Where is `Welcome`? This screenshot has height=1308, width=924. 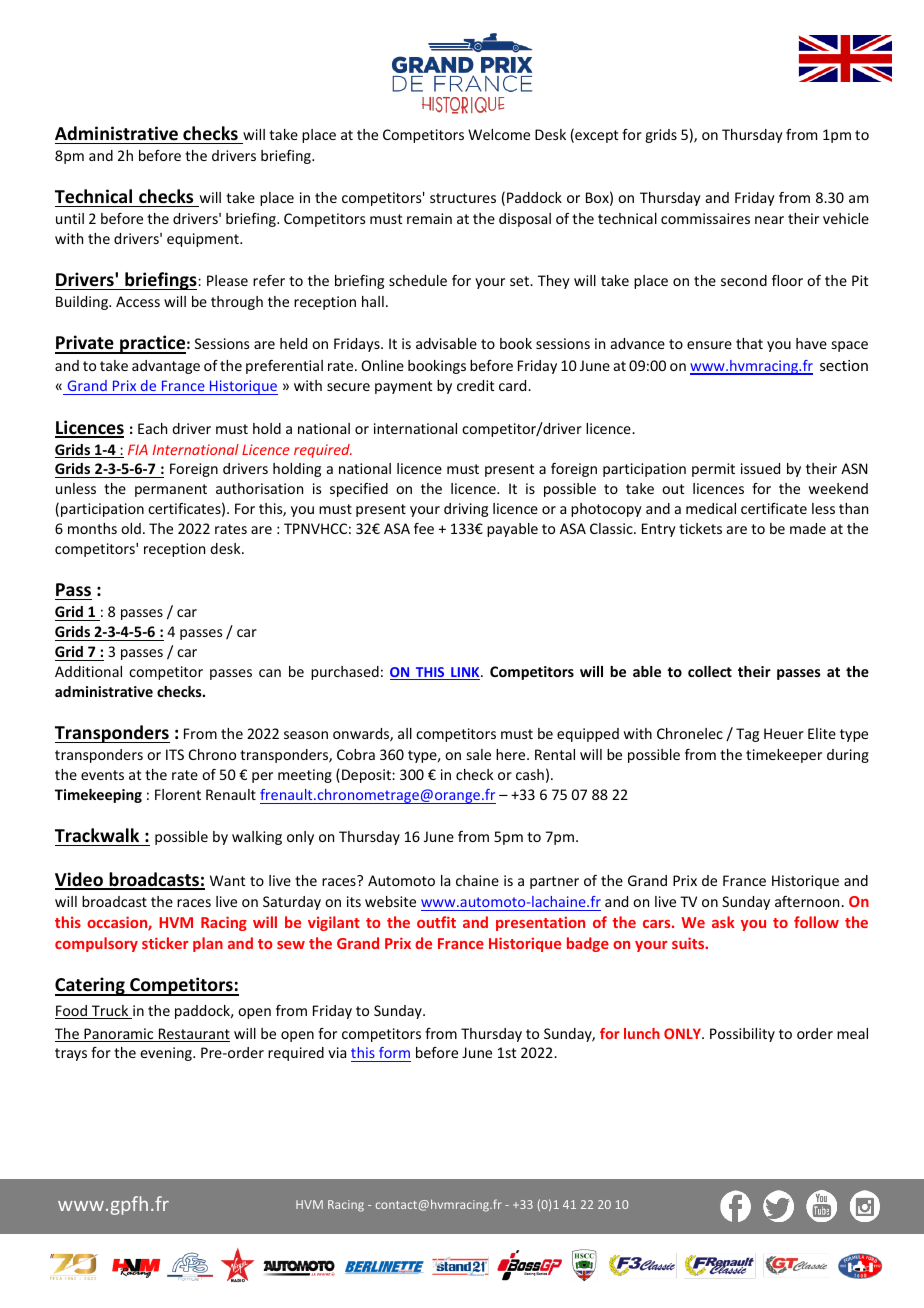 Welcome is located at coordinates (499, 134).
